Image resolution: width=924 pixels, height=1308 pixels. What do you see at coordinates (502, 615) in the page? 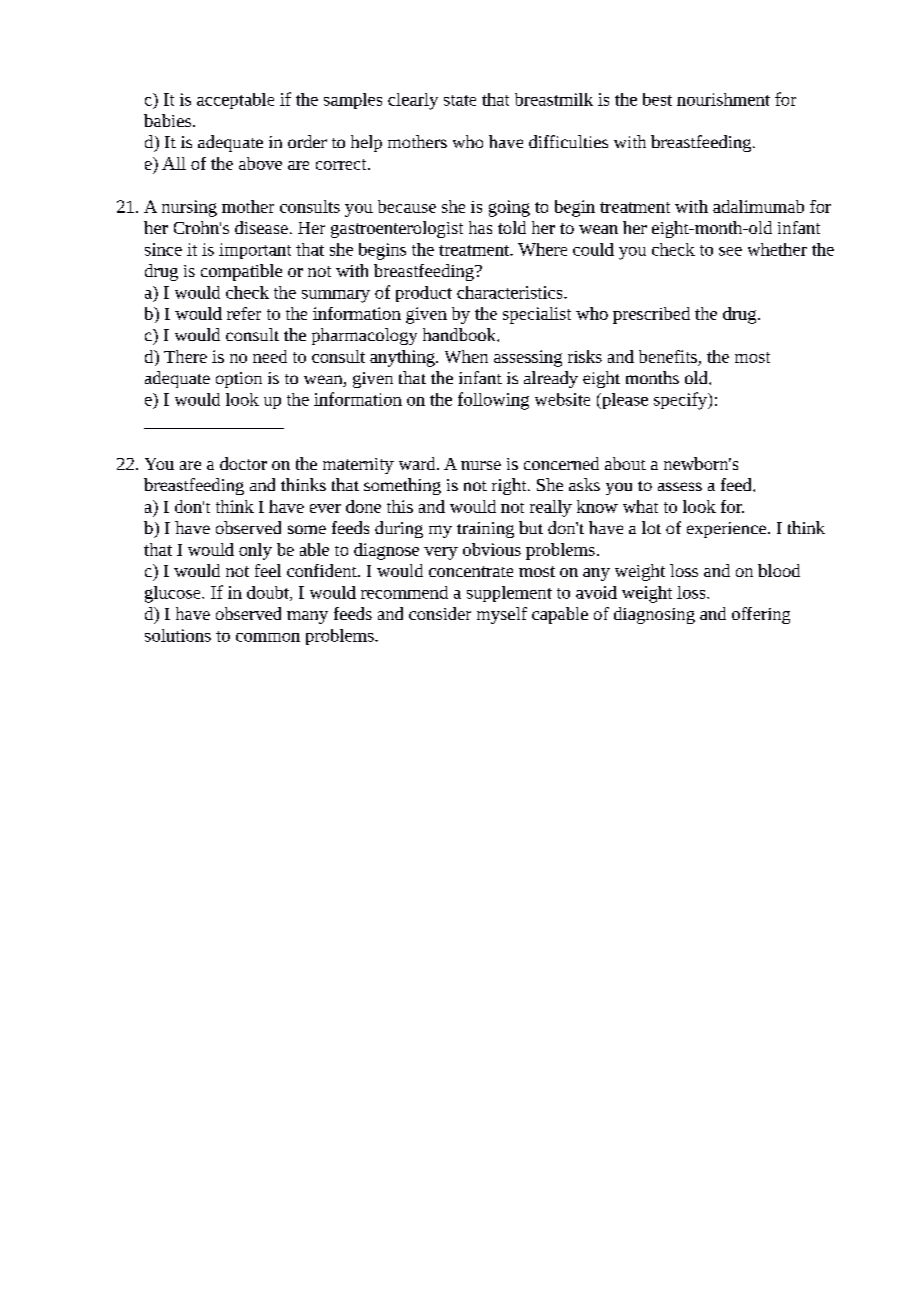
I see `myself` at bounding box center [502, 615].
